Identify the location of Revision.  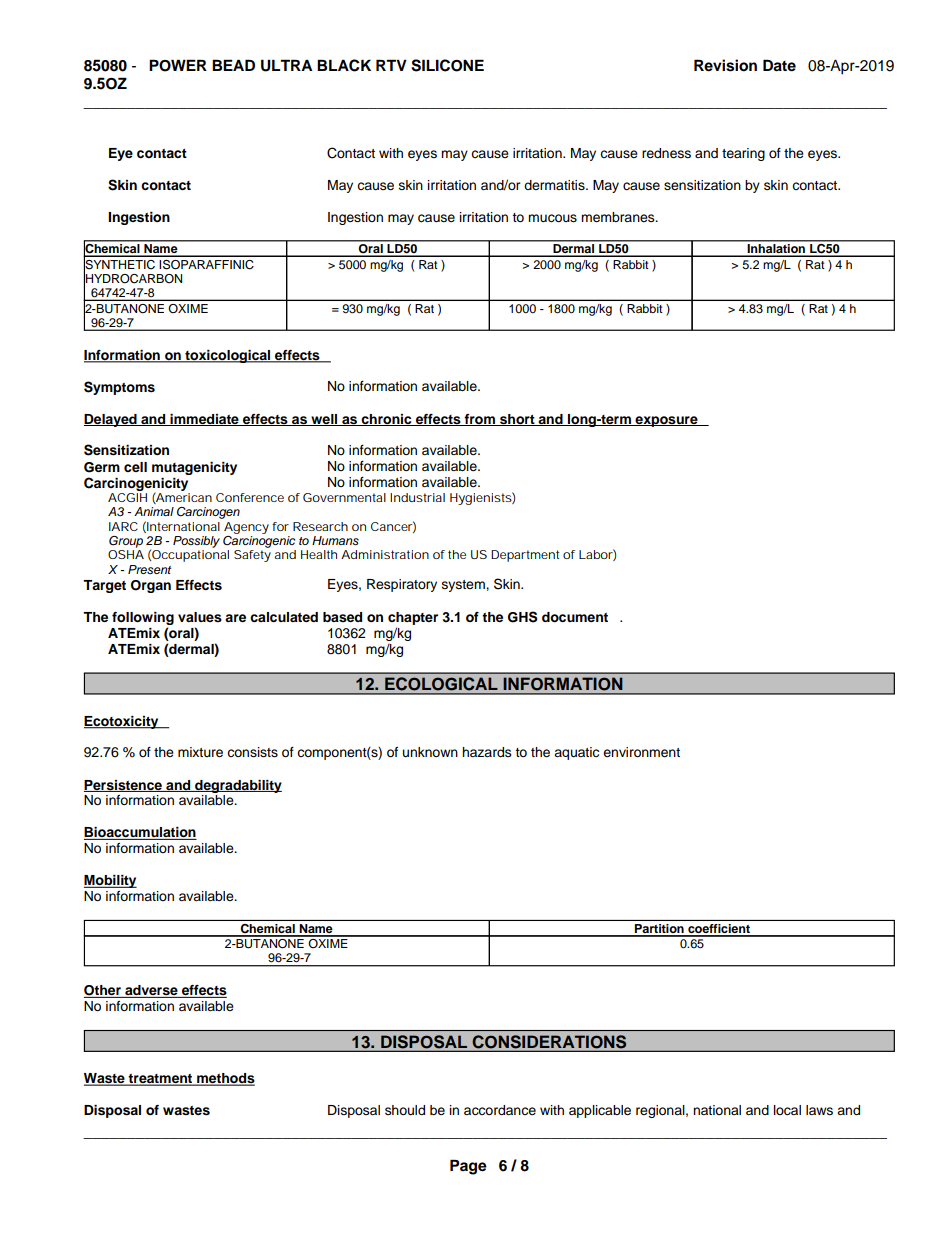
(725, 65).
